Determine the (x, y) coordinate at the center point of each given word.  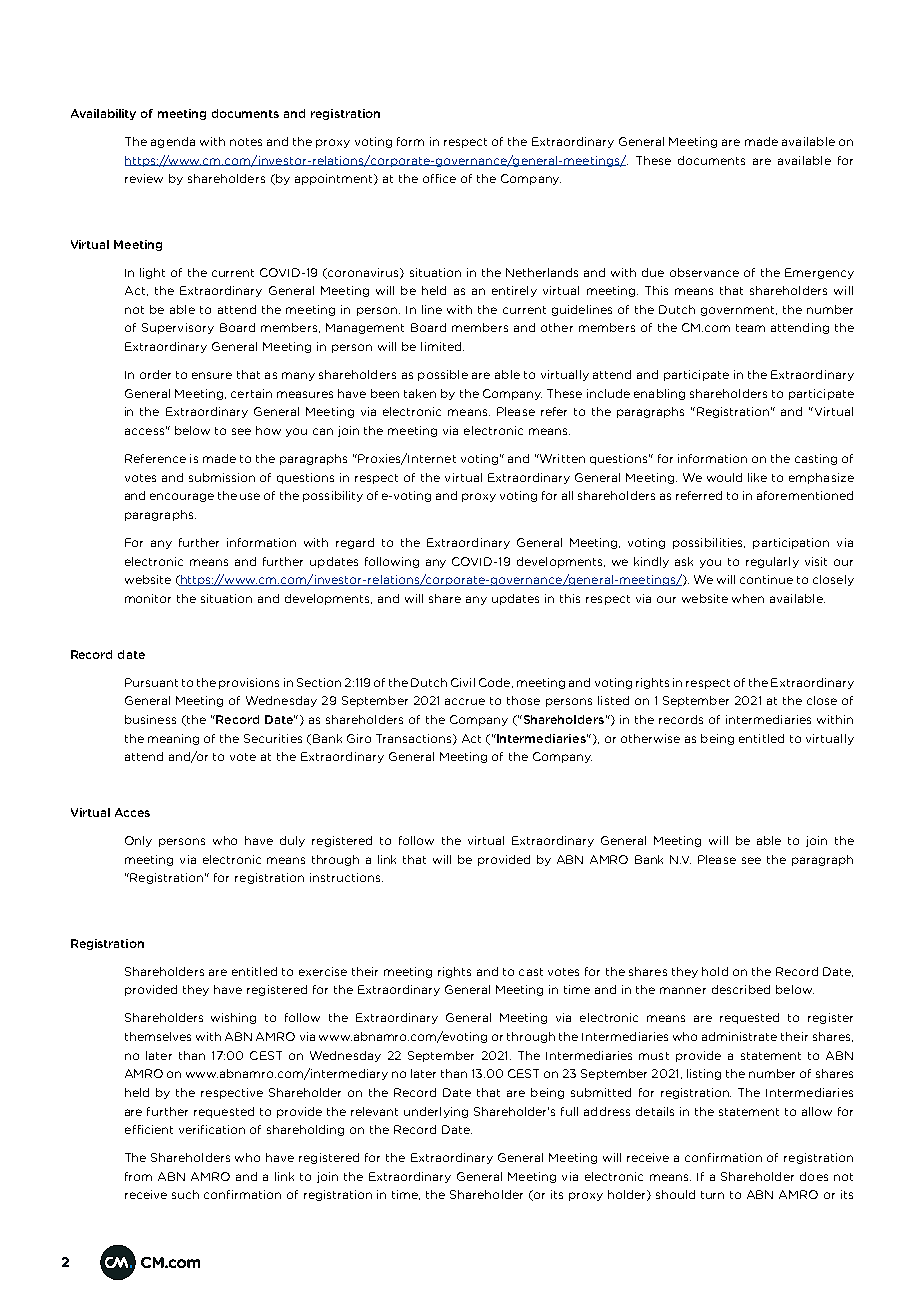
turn (712, 1195)
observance (704, 272)
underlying (436, 1112)
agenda (173, 142)
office (439, 178)
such (185, 1194)
